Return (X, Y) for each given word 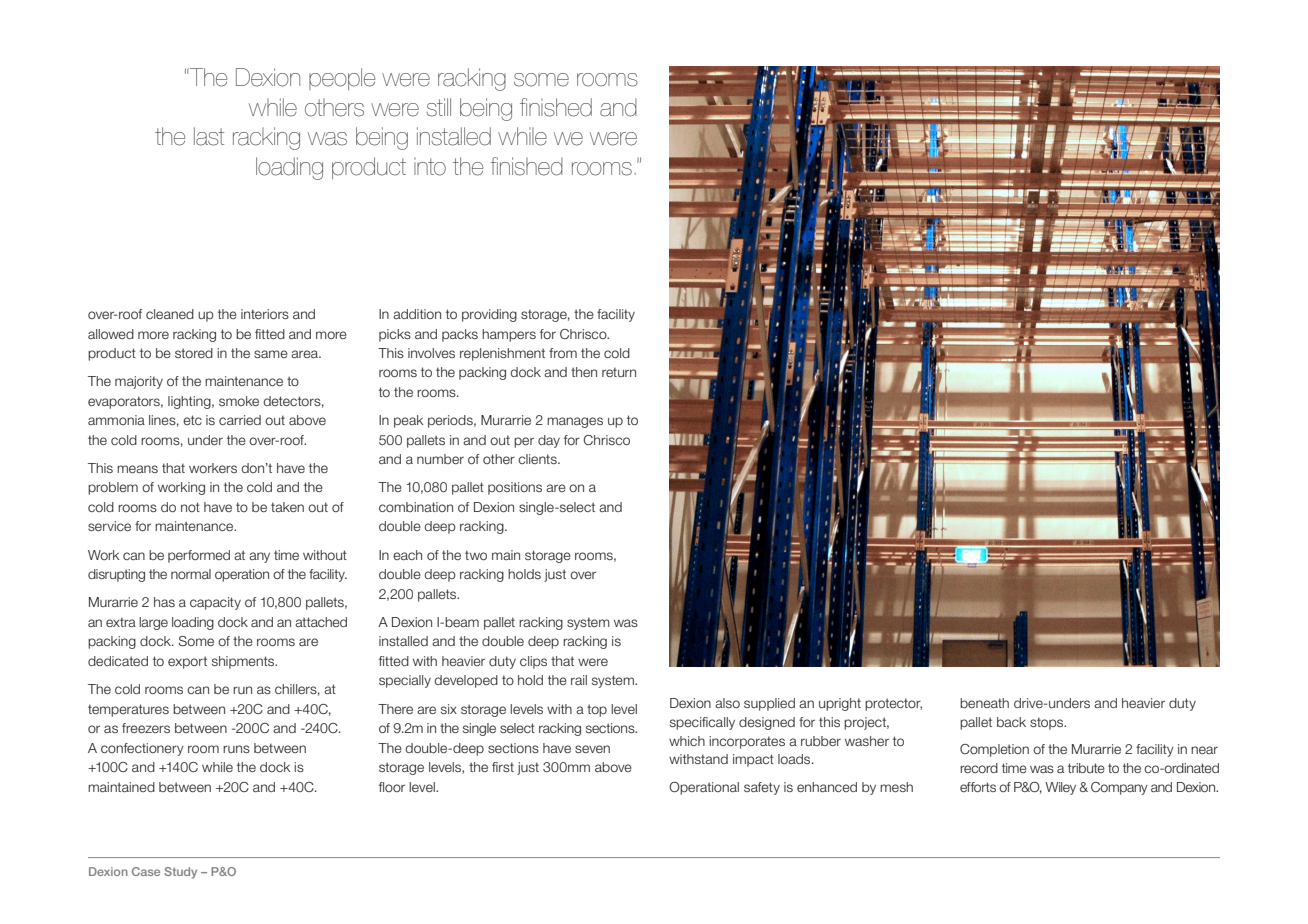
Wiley (1060, 788)
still (438, 107)
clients (538, 459)
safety (762, 788)
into (430, 166)
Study (180, 873)
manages (575, 422)
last (209, 136)
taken (287, 507)
